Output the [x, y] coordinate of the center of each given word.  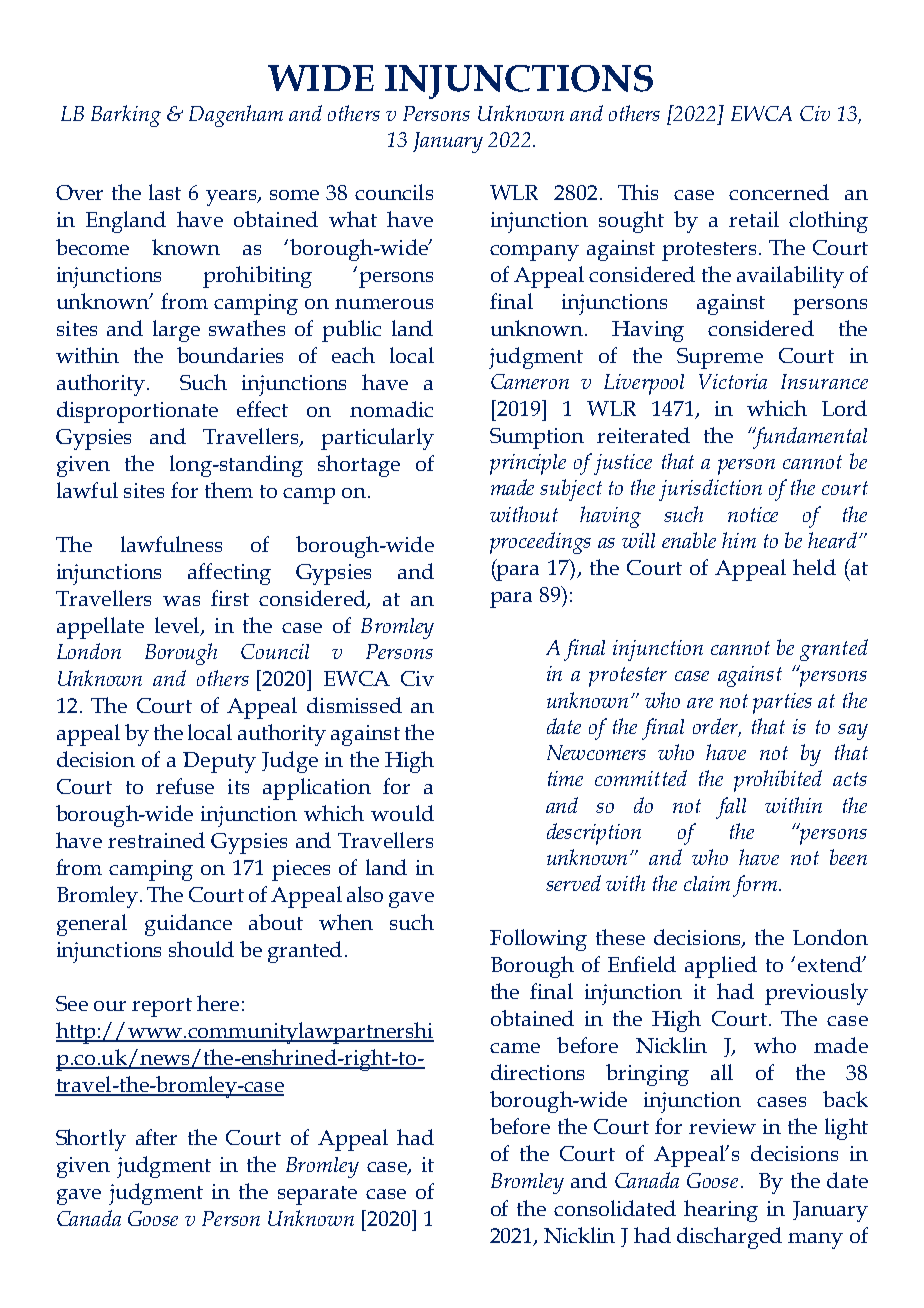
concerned [779, 192]
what [353, 219]
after [156, 1137]
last [165, 192]
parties [782, 703]
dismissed [354, 705]
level [178, 626]
